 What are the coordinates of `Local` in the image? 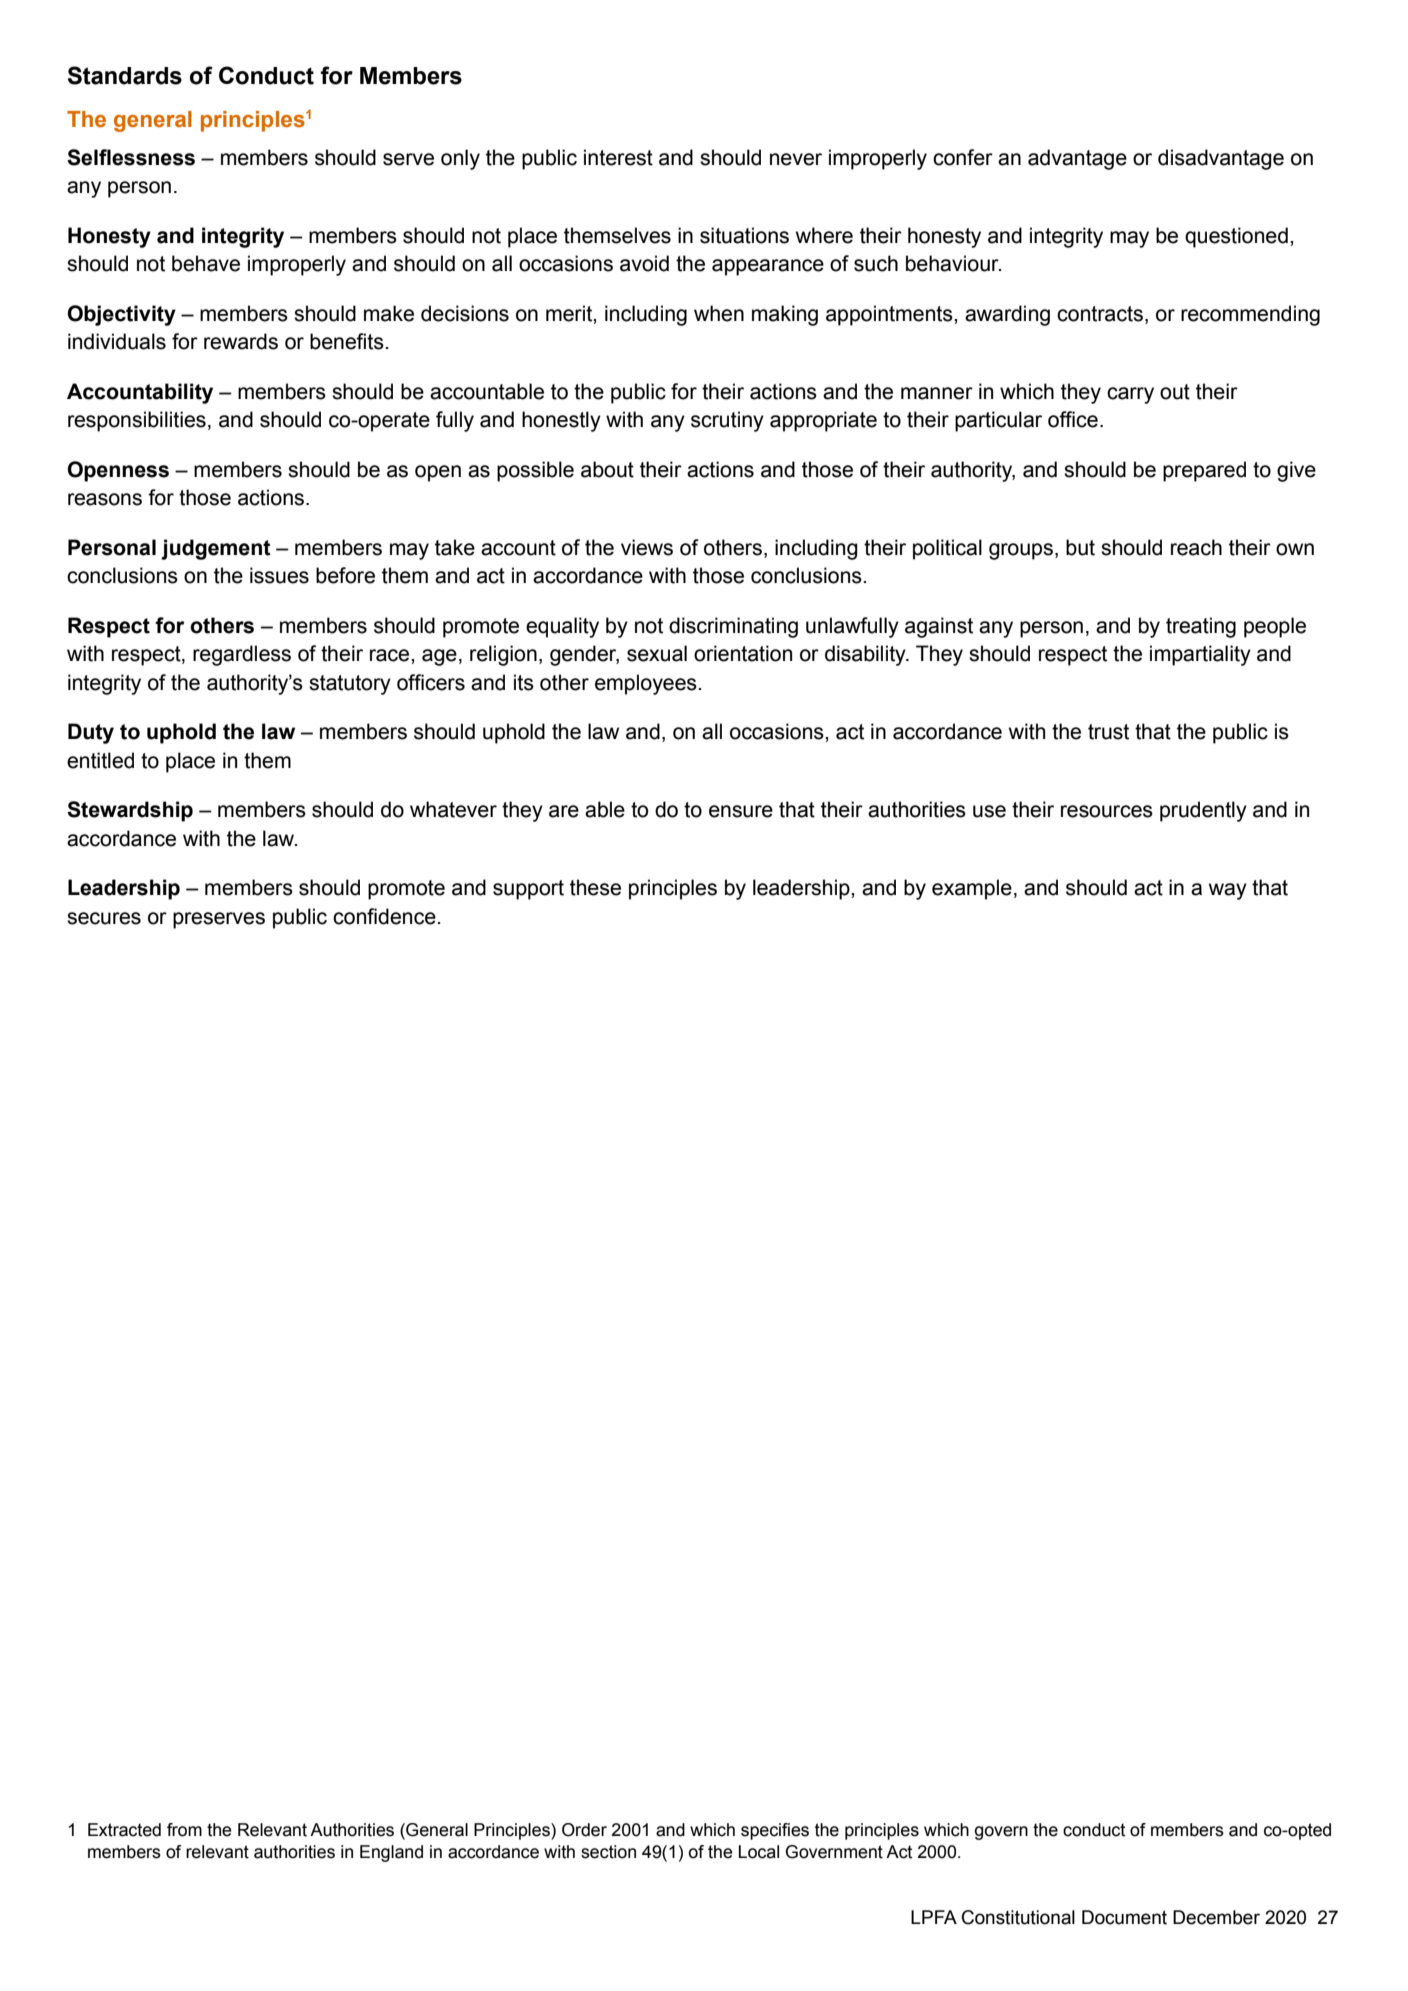 It's located at (759, 1852).
